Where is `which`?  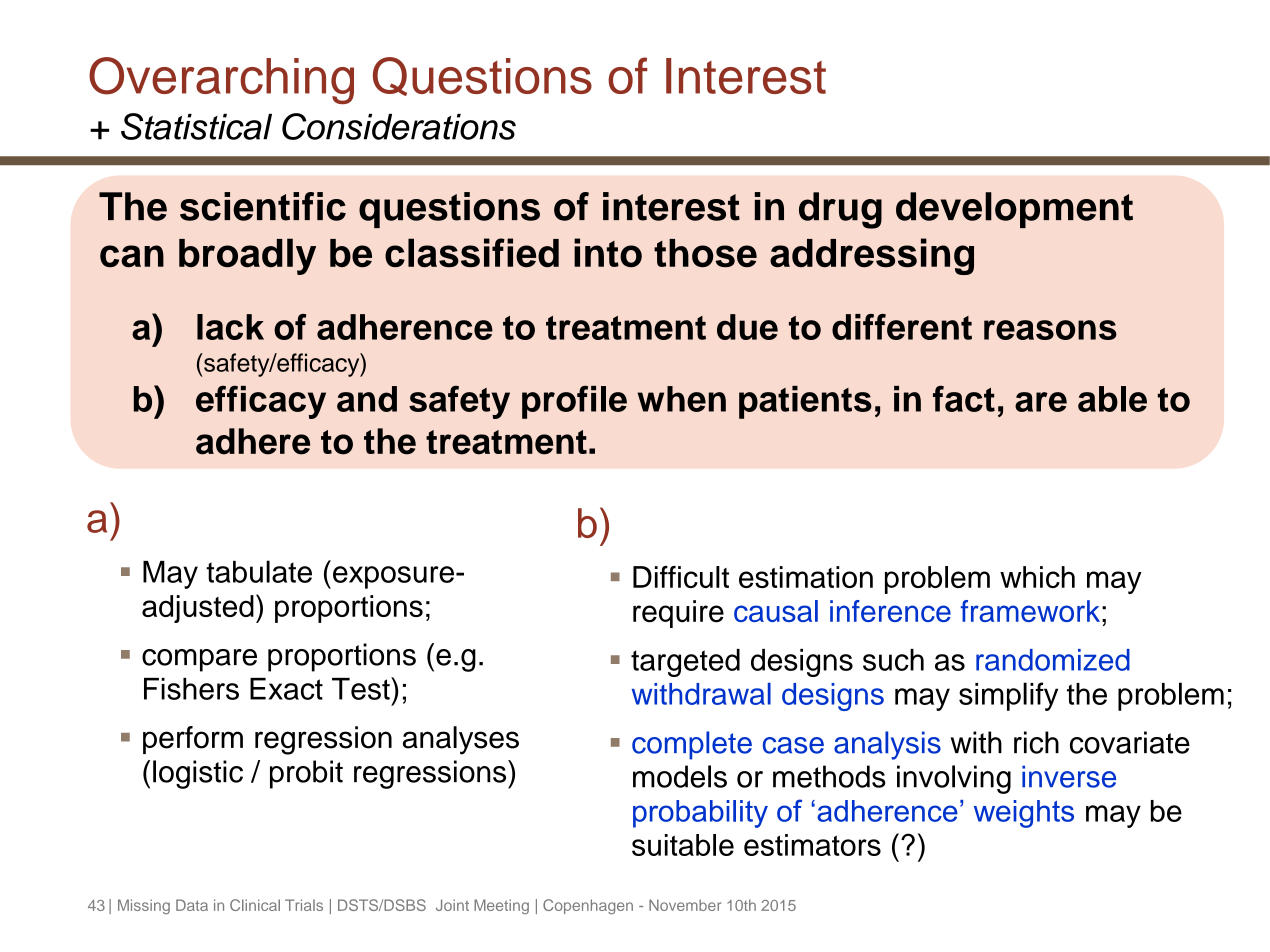 which is located at coordinates (1037, 577).
